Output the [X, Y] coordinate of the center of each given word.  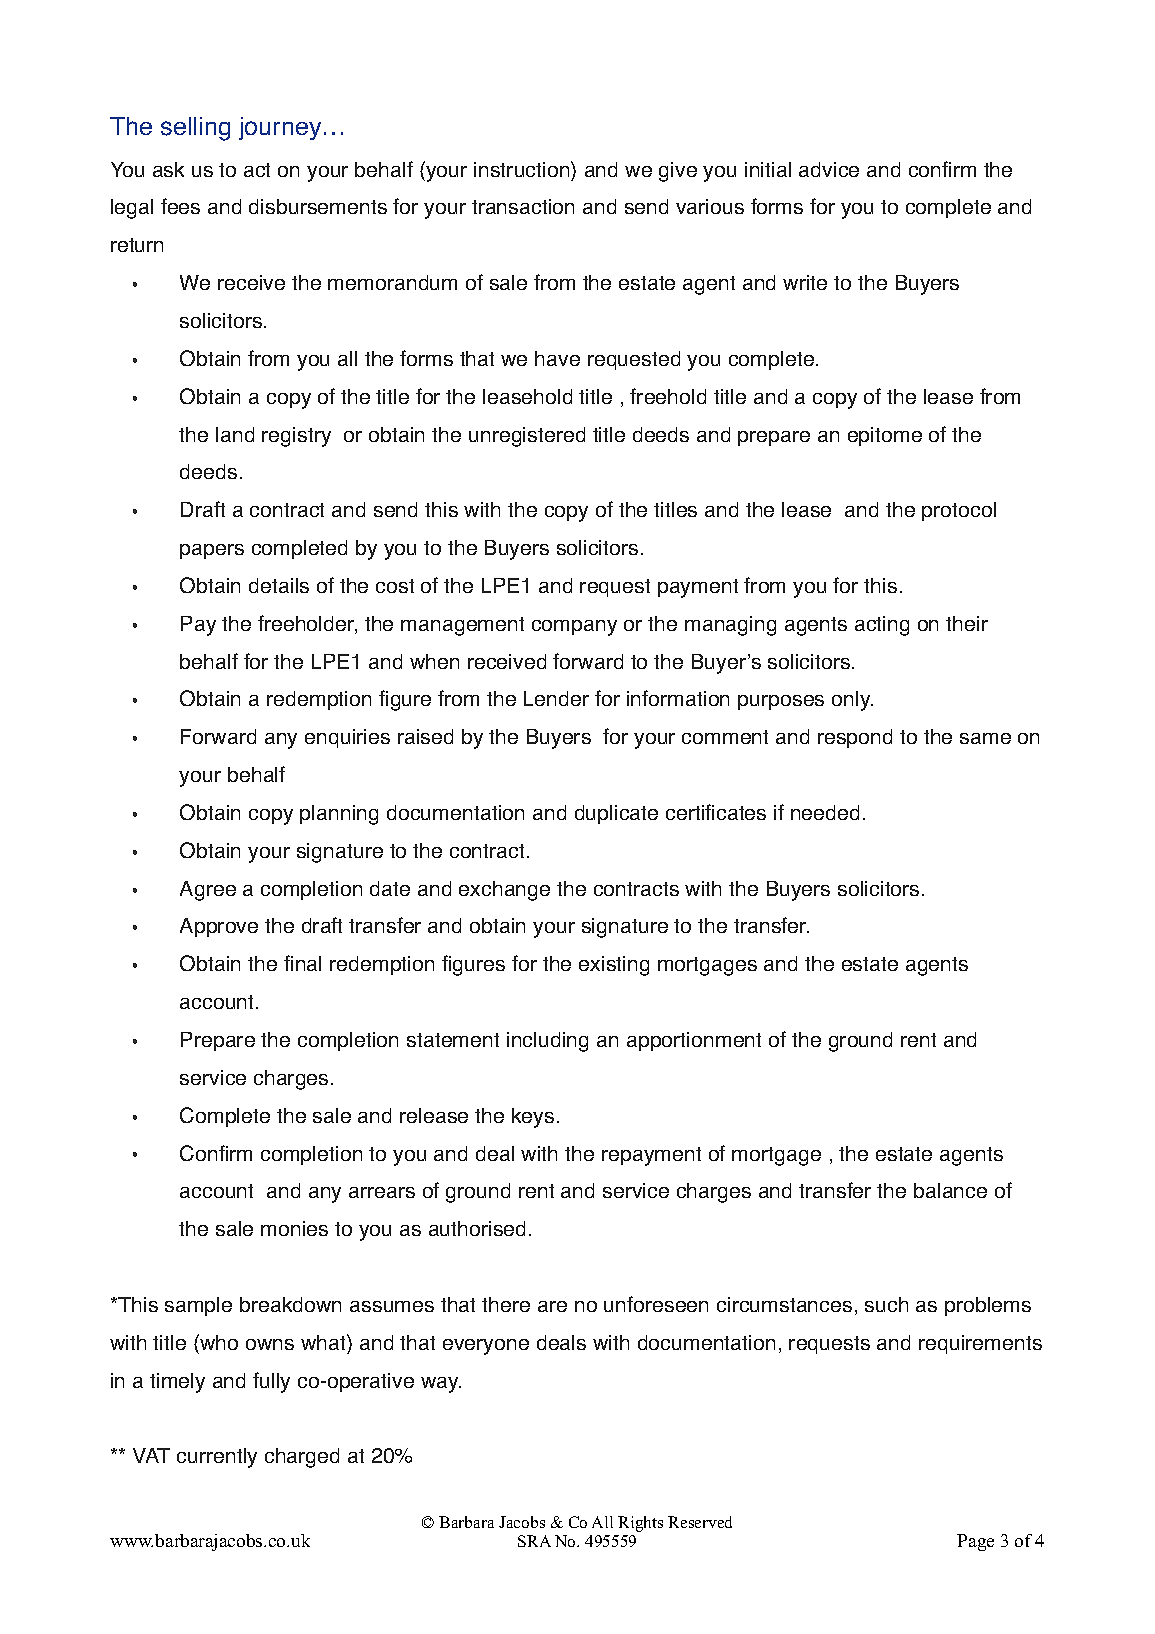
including [547, 1042]
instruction [523, 169]
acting [882, 626]
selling [195, 129]
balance [950, 1190]
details [279, 585]
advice [829, 169]
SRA [534, 1541]
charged [302, 1458]
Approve [219, 927]
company [574, 628]
